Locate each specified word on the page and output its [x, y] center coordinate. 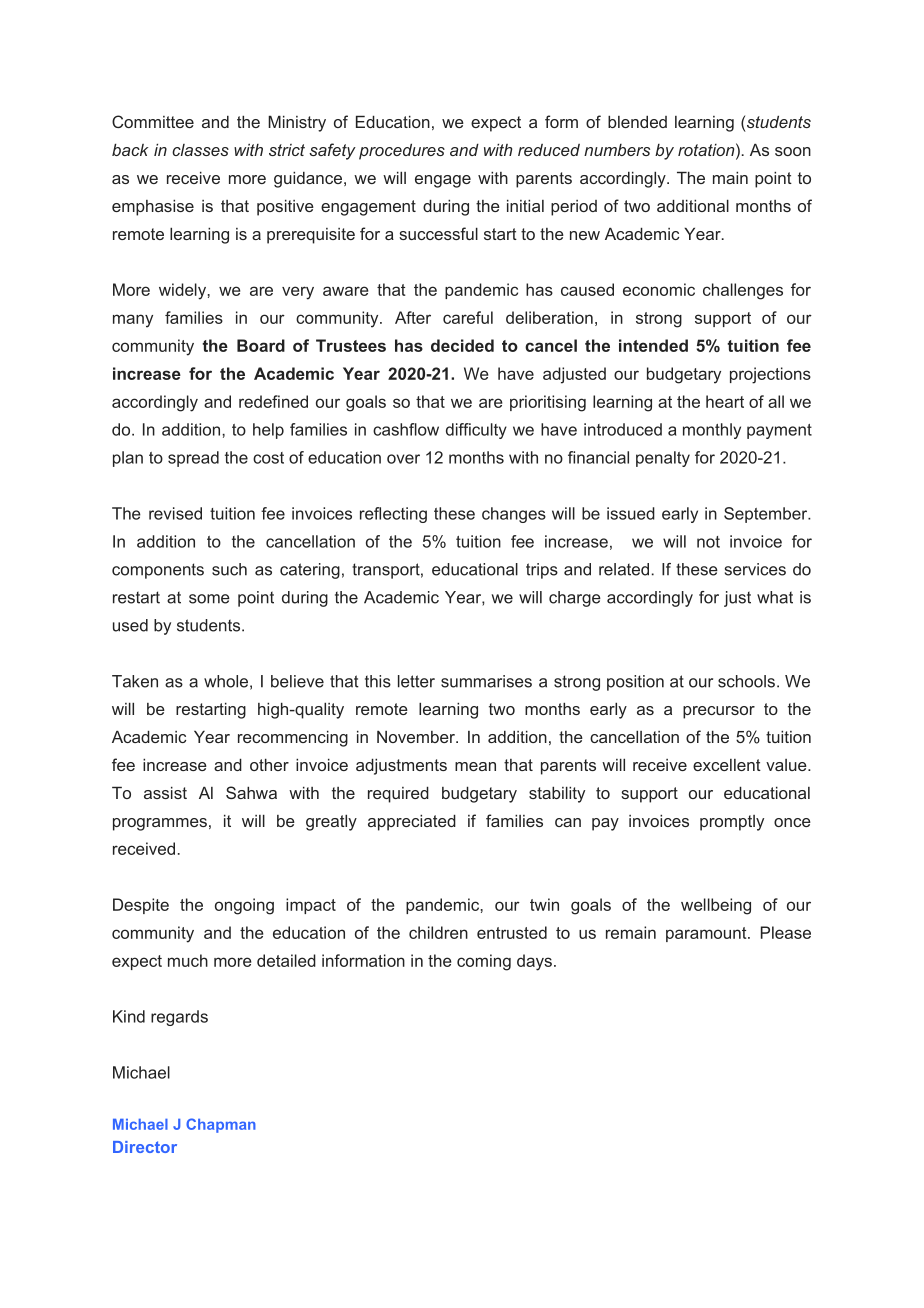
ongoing [244, 906]
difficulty [476, 431]
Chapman [221, 1125]
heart [725, 401]
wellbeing [716, 906]
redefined [273, 401]
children [438, 932]
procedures [402, 151]
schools [746, 681]
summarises [486, 681]
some [209, 599]
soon [793, 151]
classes [200, 150]
